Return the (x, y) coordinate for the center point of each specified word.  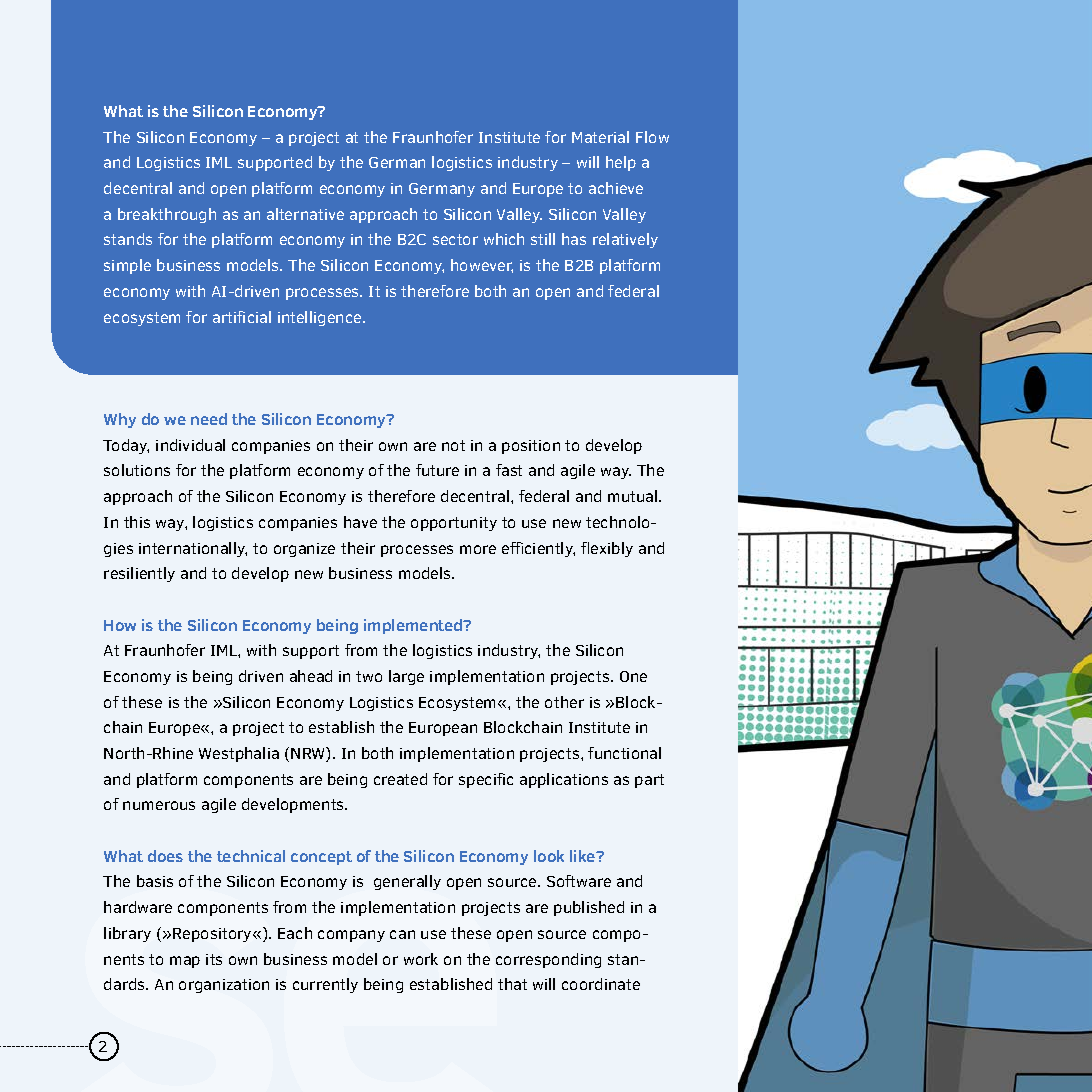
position (531, 447)
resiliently (139, 574)
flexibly (607, 549)
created (400, 779)
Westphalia (239, 754)
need (209, 419)
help (621, 163)
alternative (305, 214)
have (360, 522)
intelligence (321, 318)
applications (564, 780)
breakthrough (167, 215)
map (185, 962)
